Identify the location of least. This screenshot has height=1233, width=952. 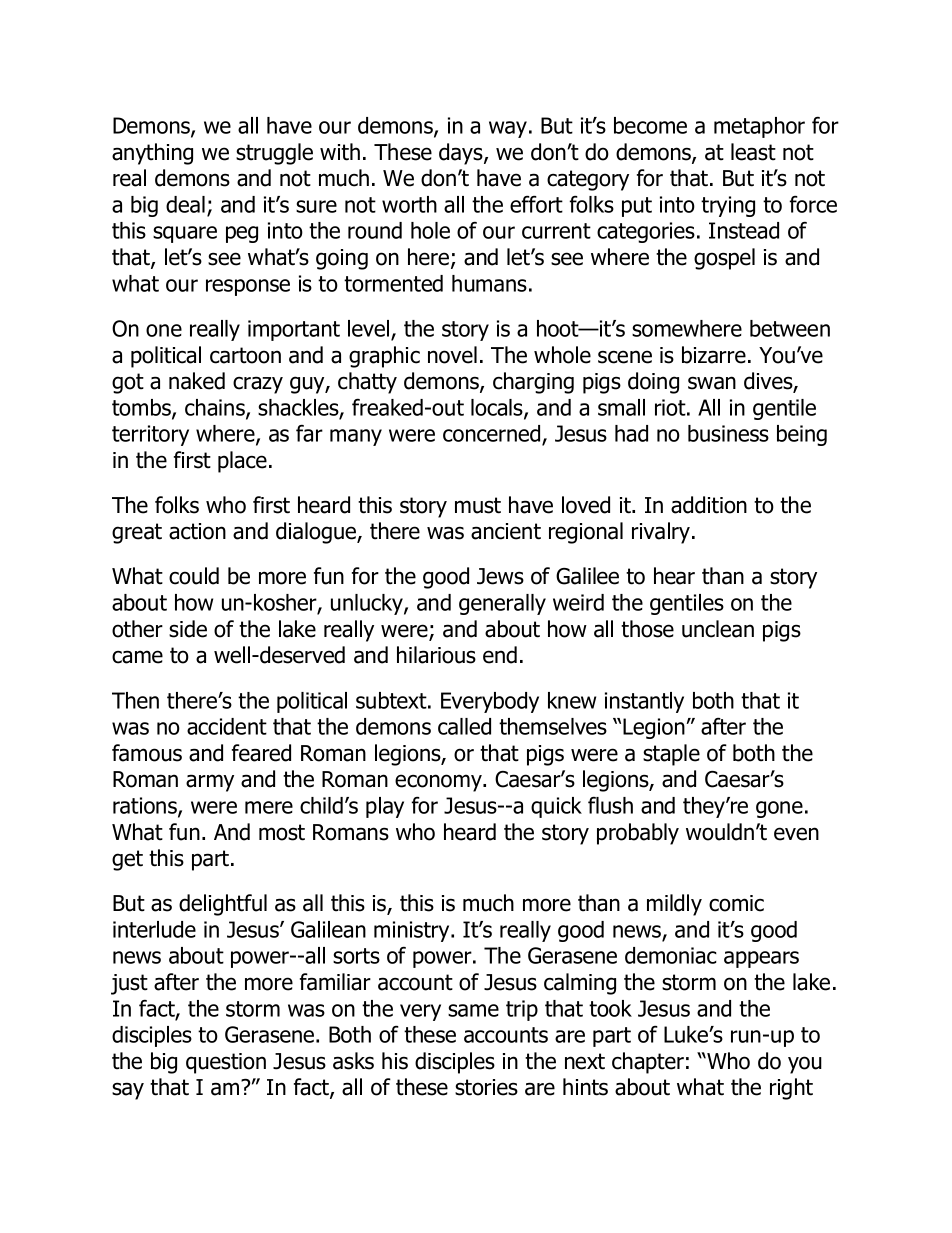
(753, 152).
